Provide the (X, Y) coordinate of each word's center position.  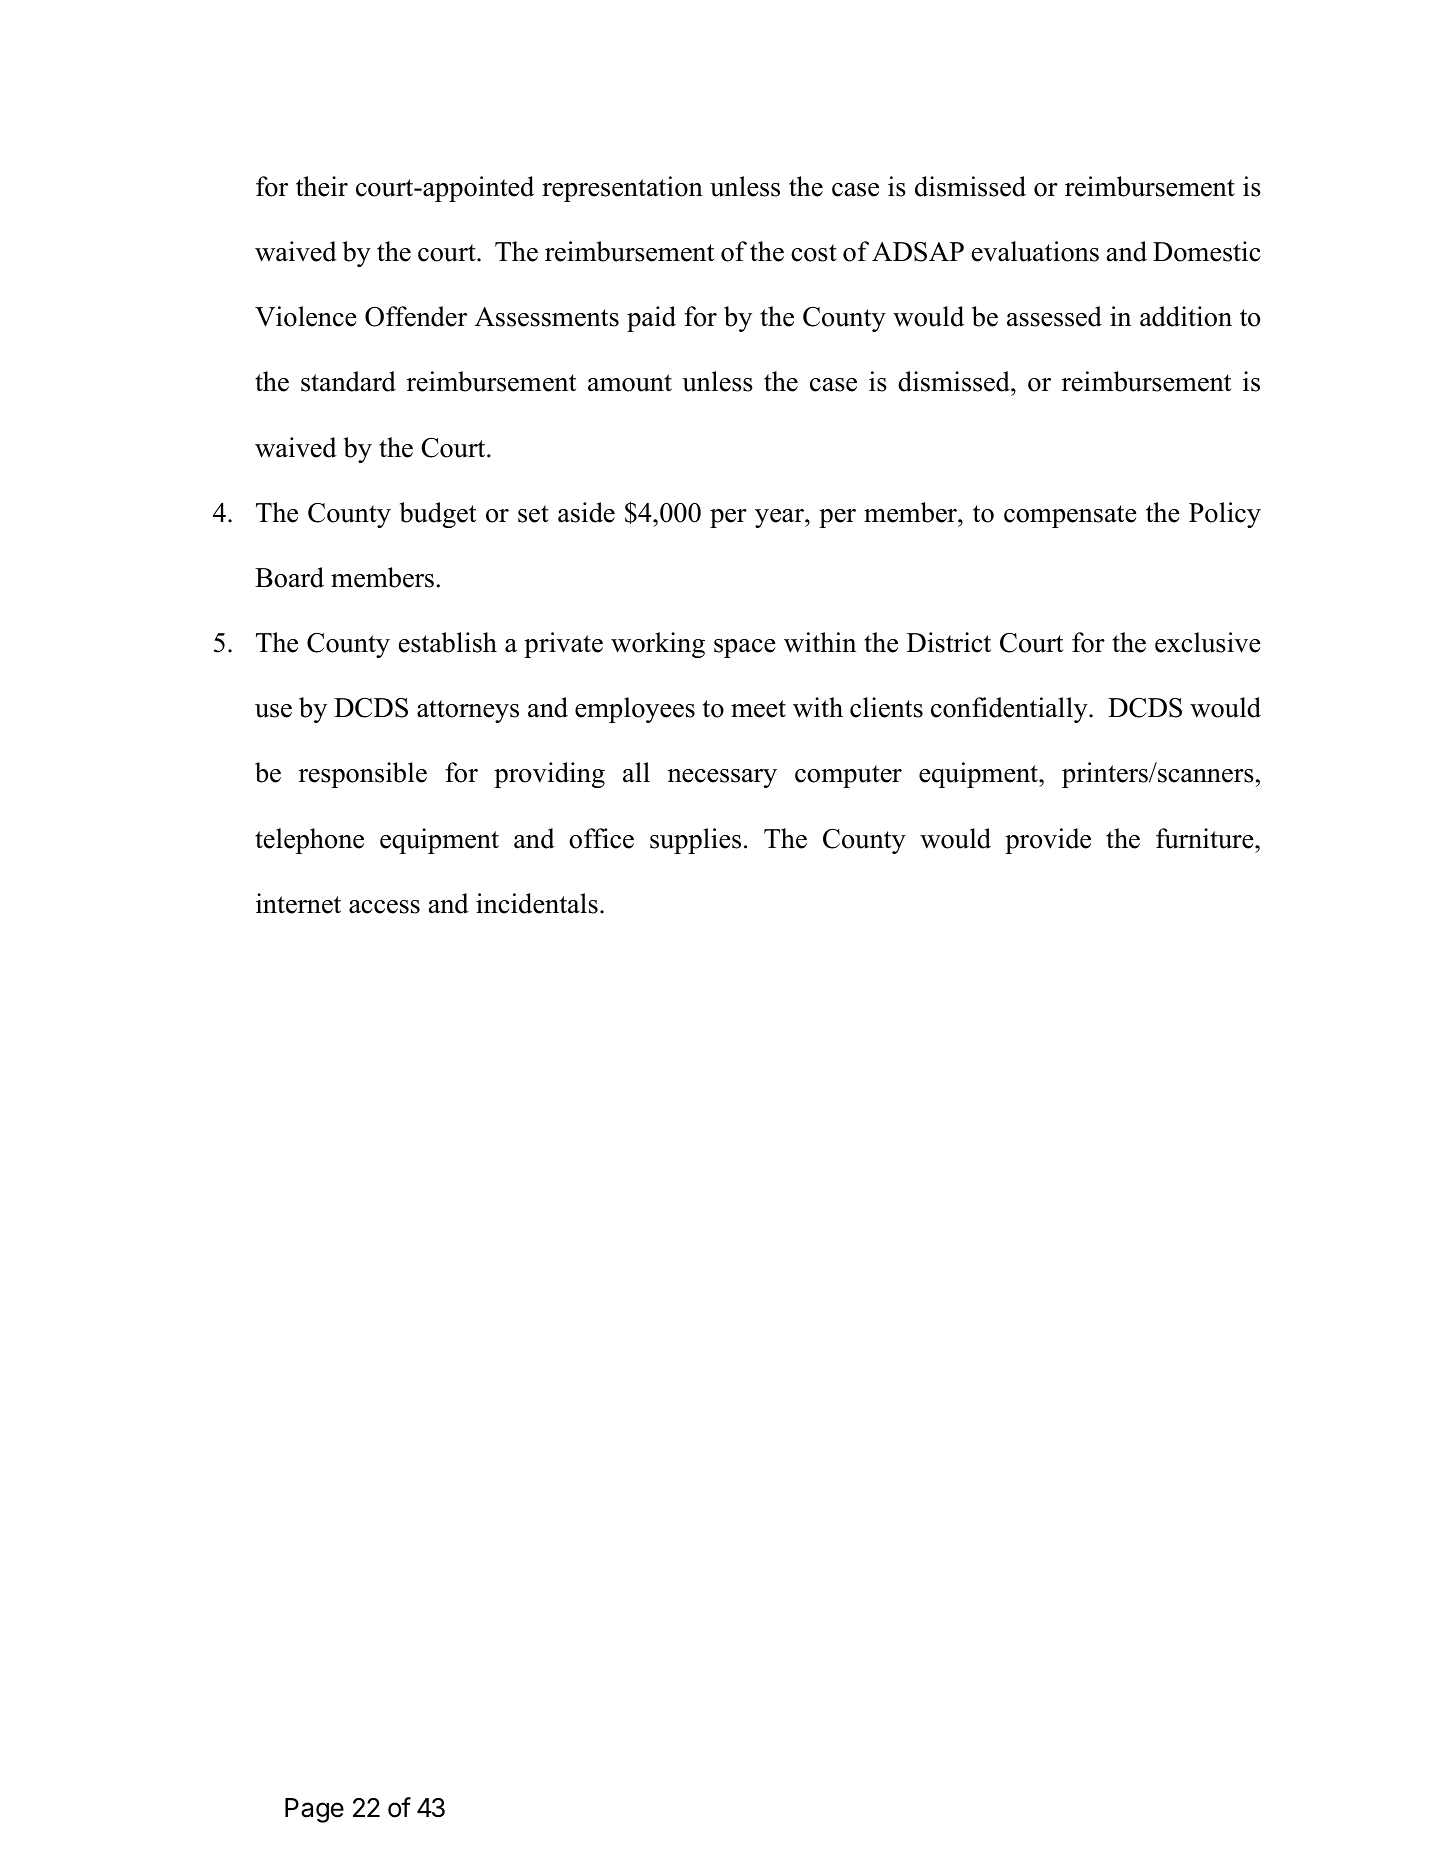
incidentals (537, 903)
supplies (695, 841)
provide (1048, 841)
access (384, 907)
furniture (1206, 838)
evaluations (1035, 251)
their (322, 186)
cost (814, 253)
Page (314, 1810)
